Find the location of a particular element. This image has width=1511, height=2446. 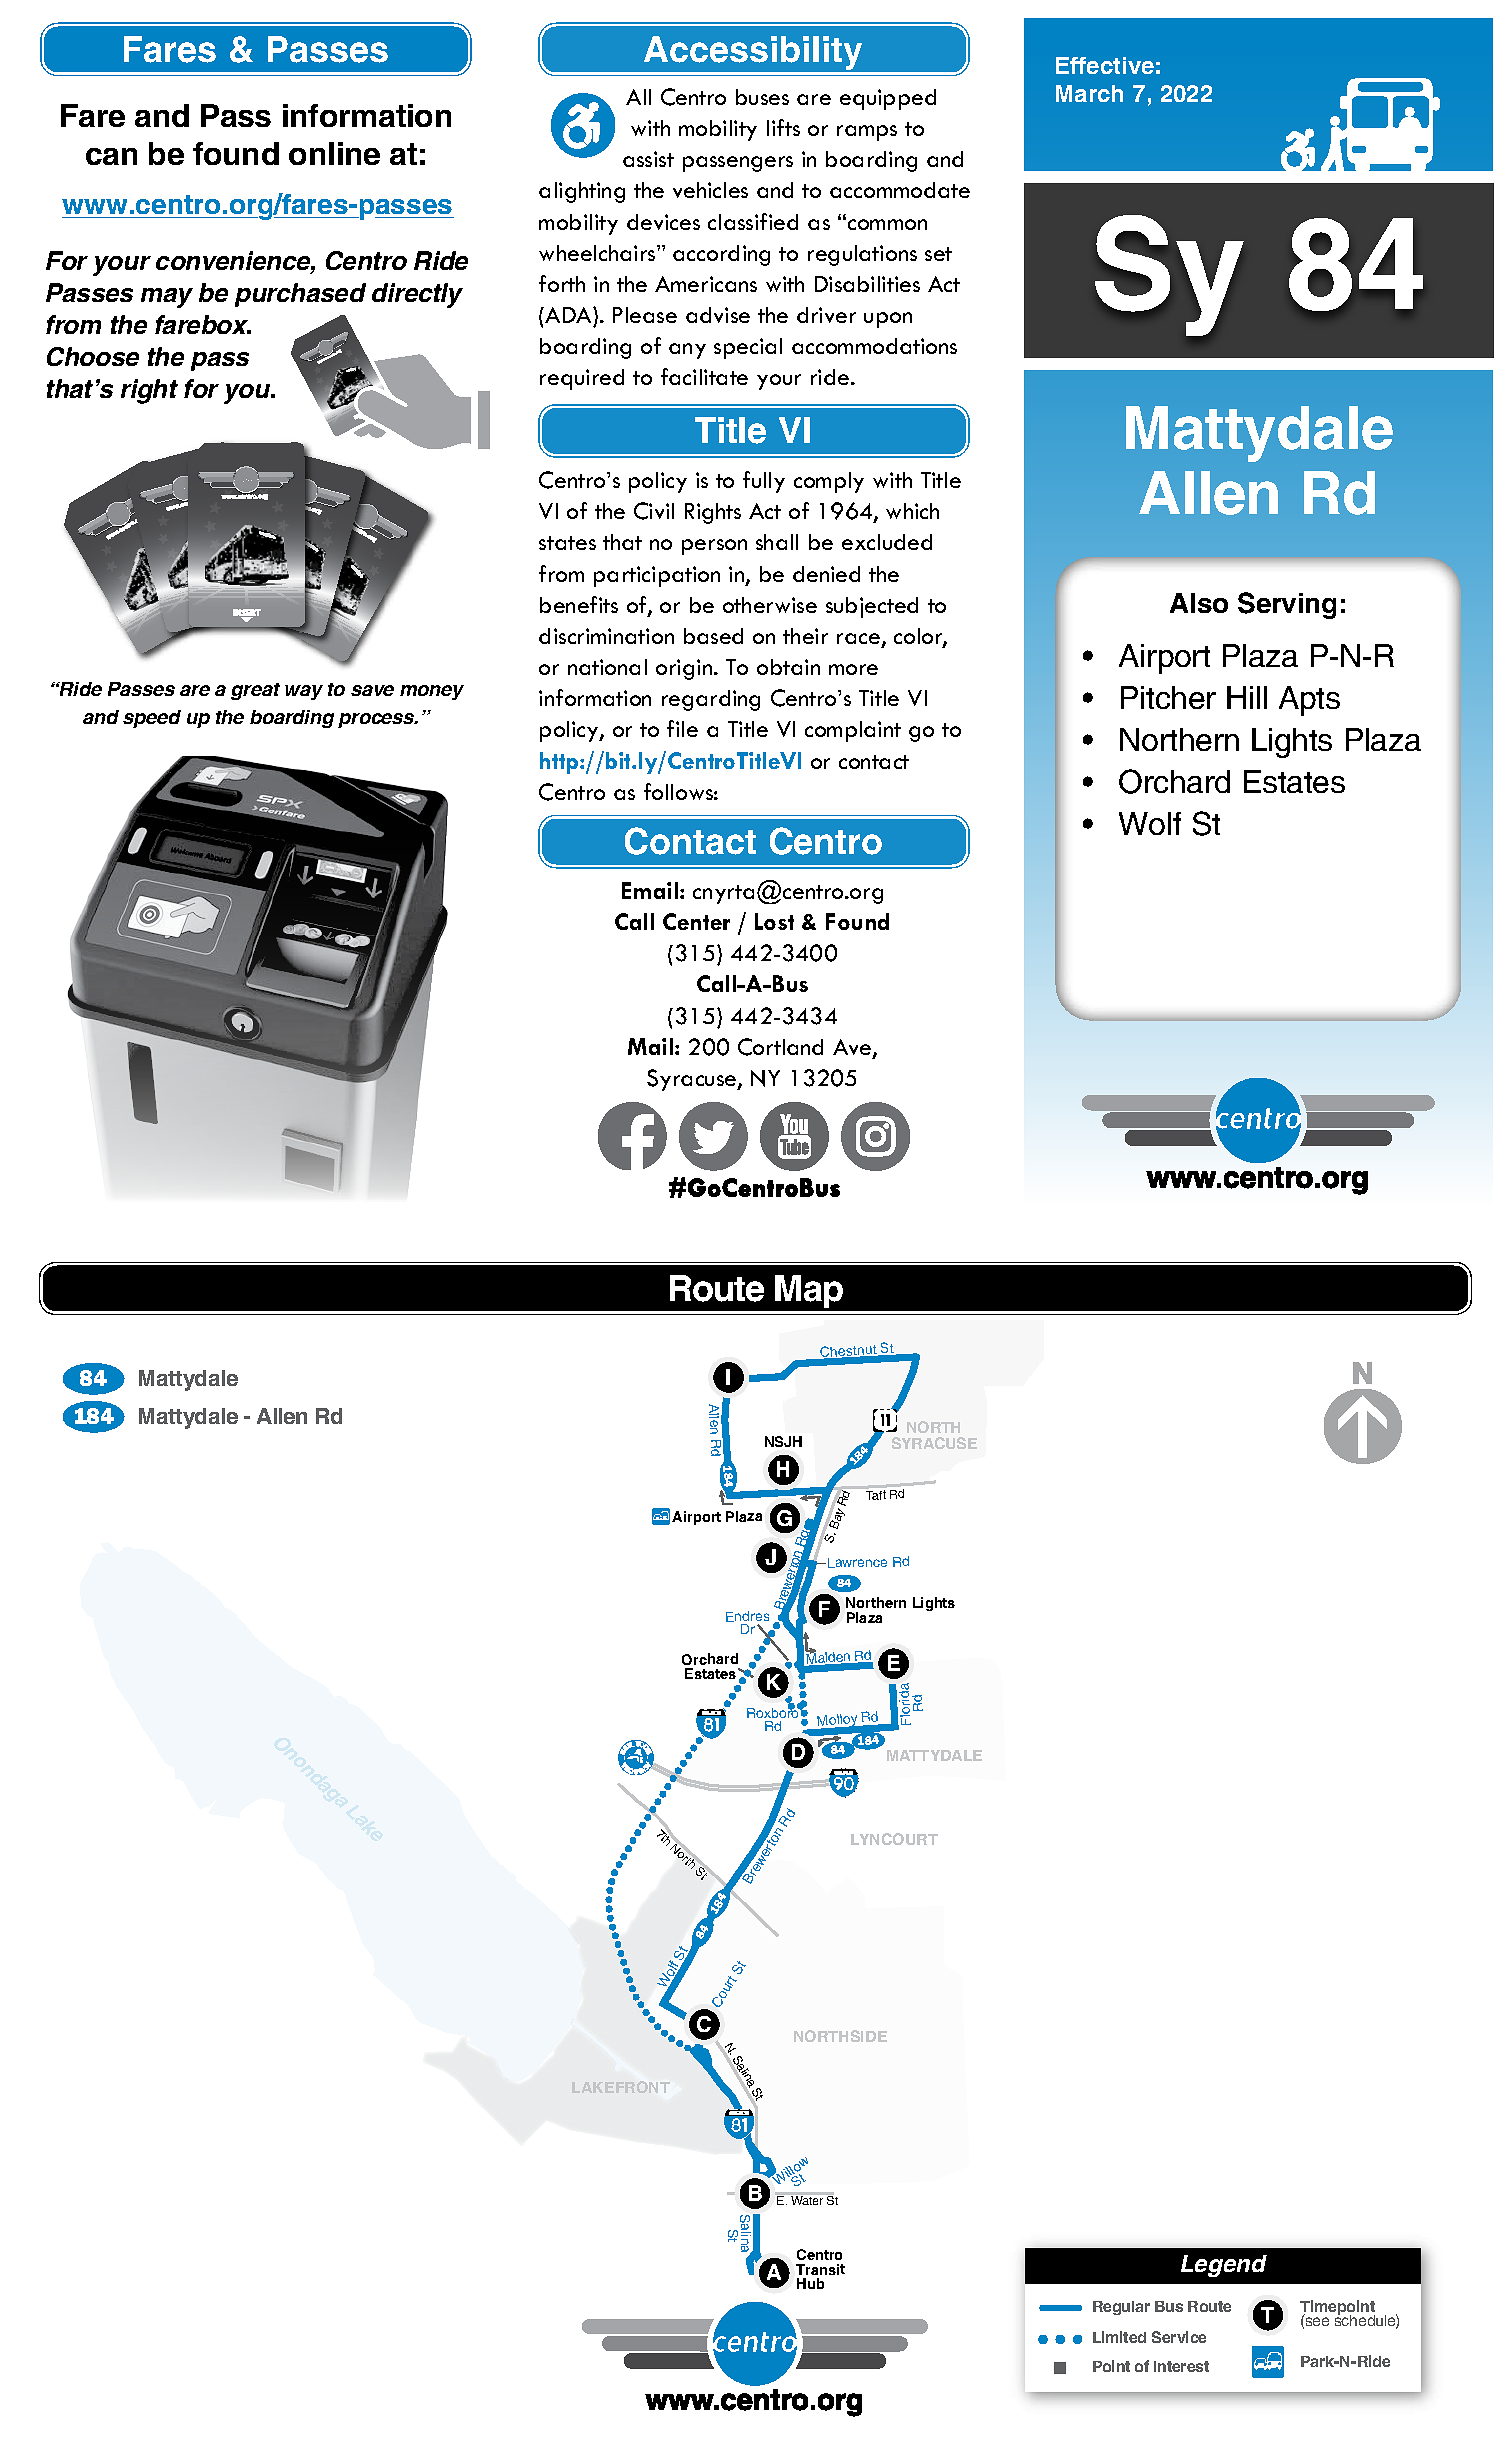

Hub is located at coordinates (810, 2283).
